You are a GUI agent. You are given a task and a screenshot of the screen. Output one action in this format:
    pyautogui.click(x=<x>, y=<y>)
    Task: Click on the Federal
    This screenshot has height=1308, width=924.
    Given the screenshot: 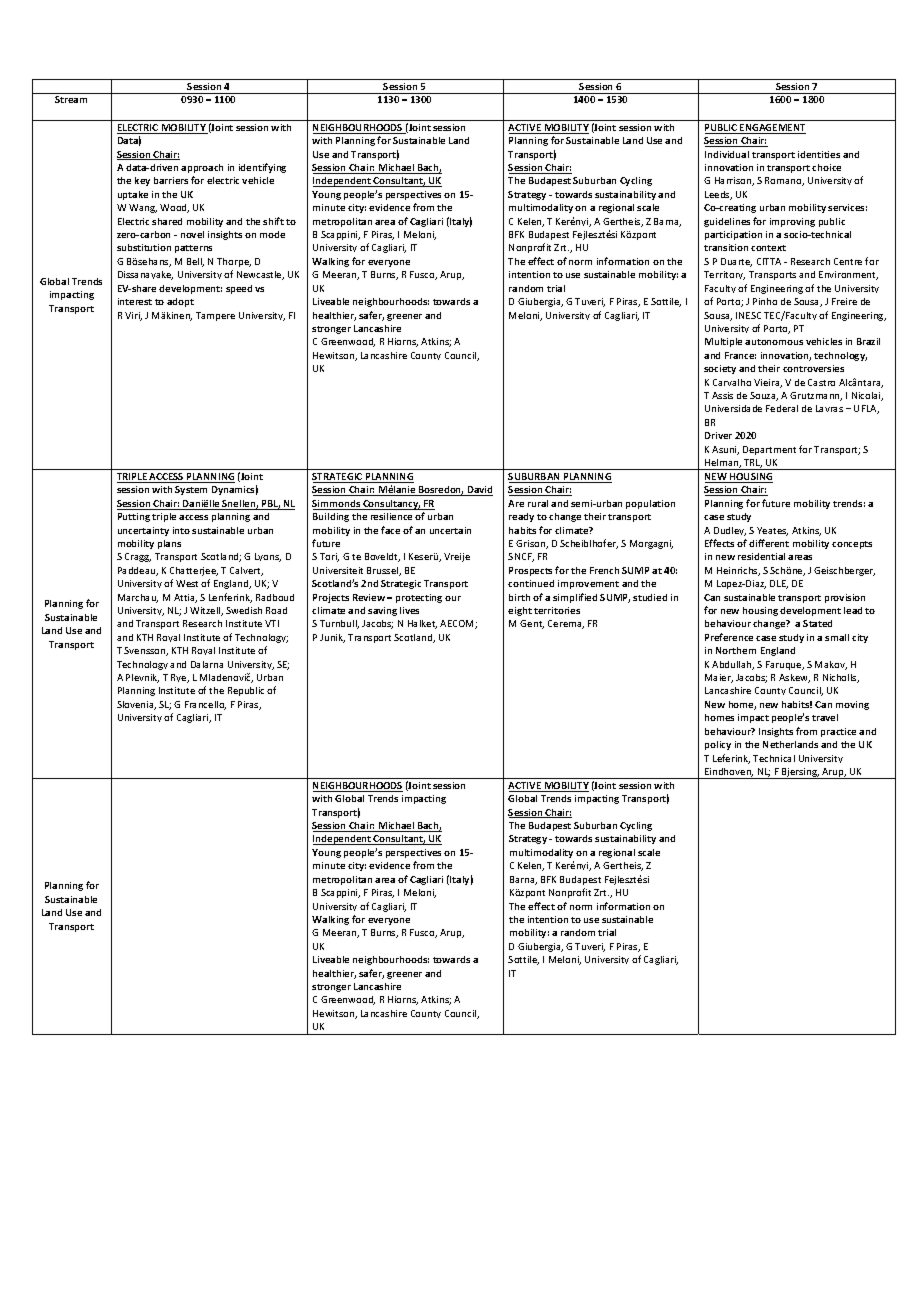 What is the action you would take?
    pyautogui.click(x=782, y=408)
